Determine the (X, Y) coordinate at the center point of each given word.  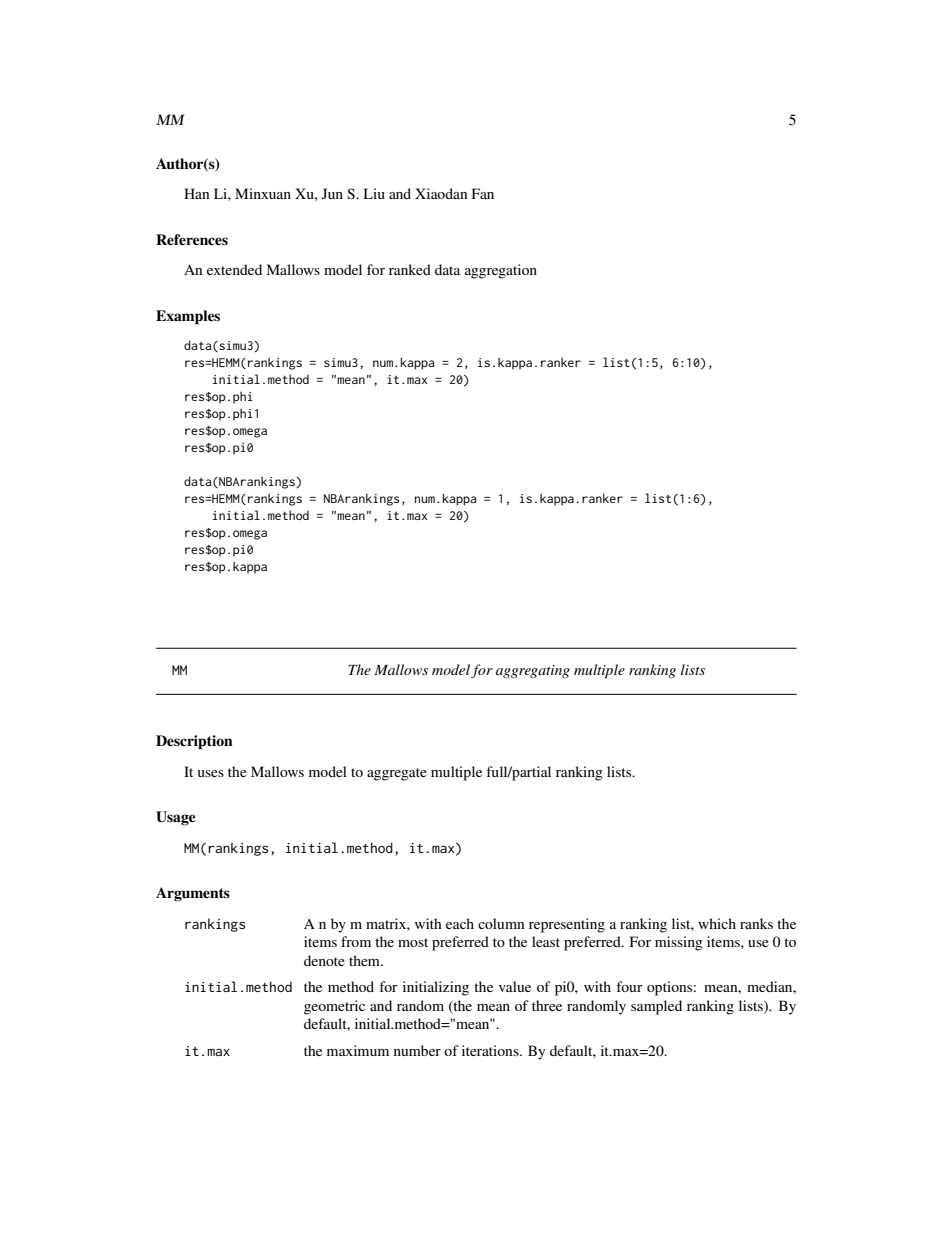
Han (197, 193)
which (717, 923)
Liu (374, 193)
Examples (188, 317)
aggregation (501, 271)
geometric (334, 1007)
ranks (756, 923)
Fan (483, 193)
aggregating (533, 671)
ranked (410, 269)
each (460, 923)
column (501, 923)
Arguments (193, 894)
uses (211, 773)
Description (194, 742)
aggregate (397, 774)
